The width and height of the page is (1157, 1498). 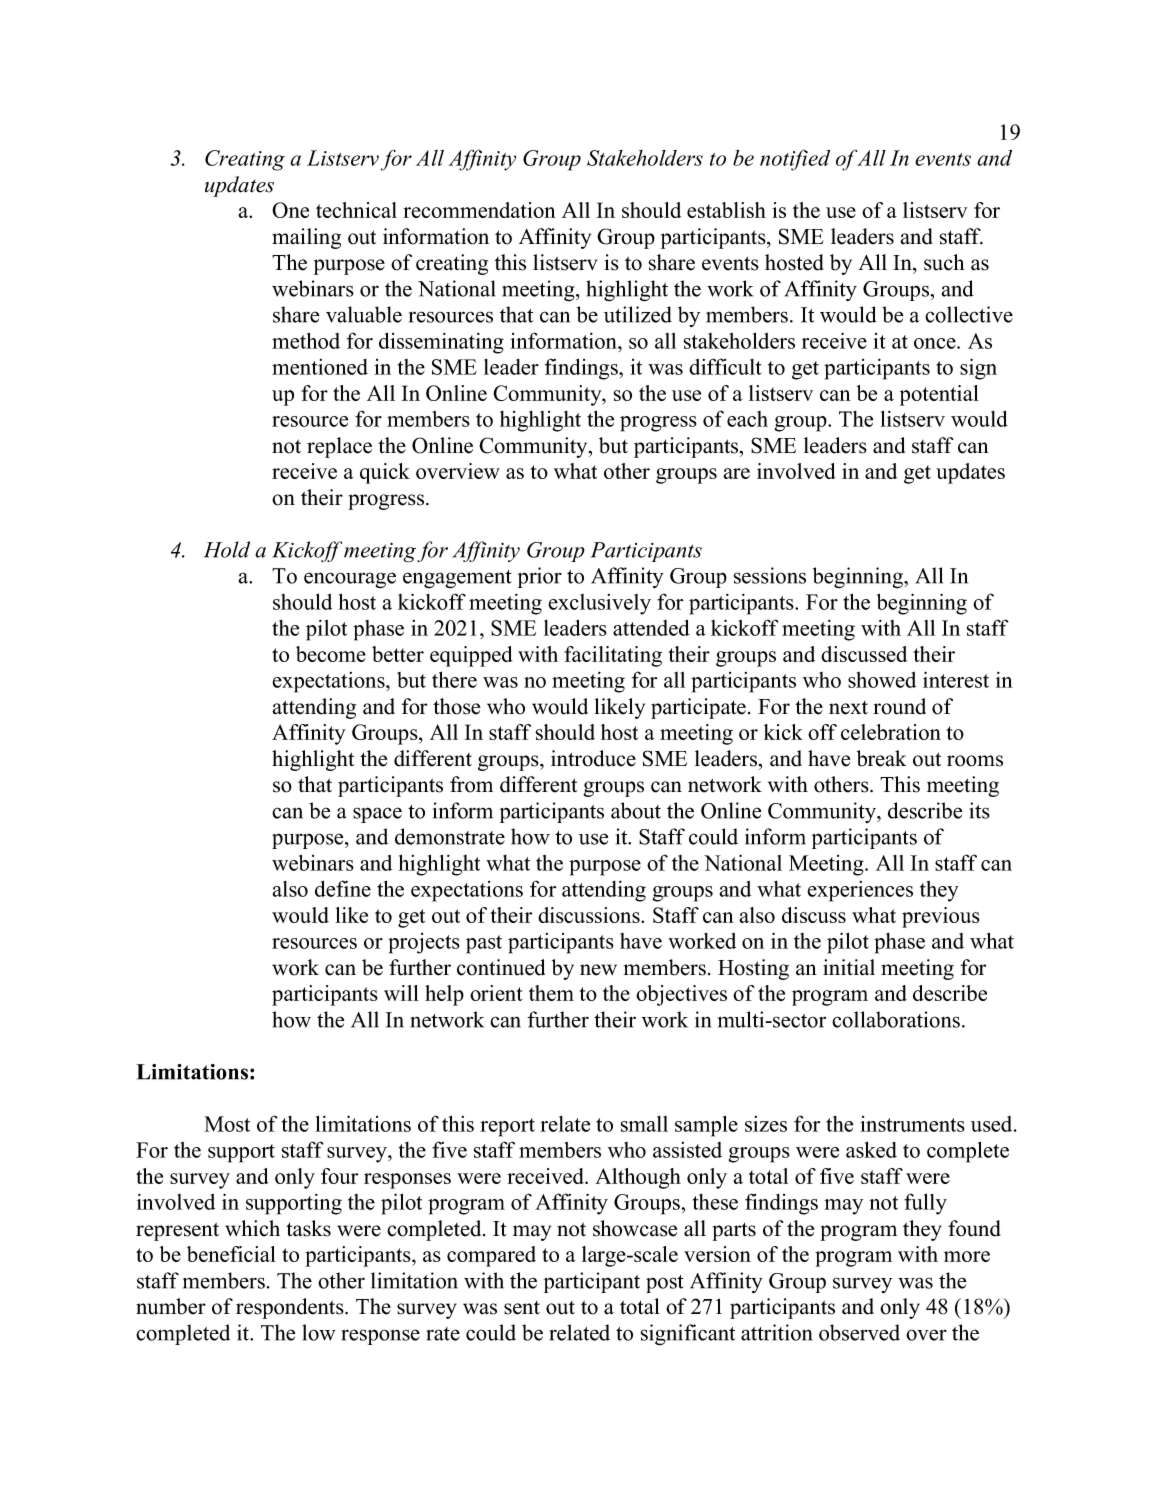 What do you see at coordinates (343, 888) in the page?
I see `define` at bounding box center [343, 888].
